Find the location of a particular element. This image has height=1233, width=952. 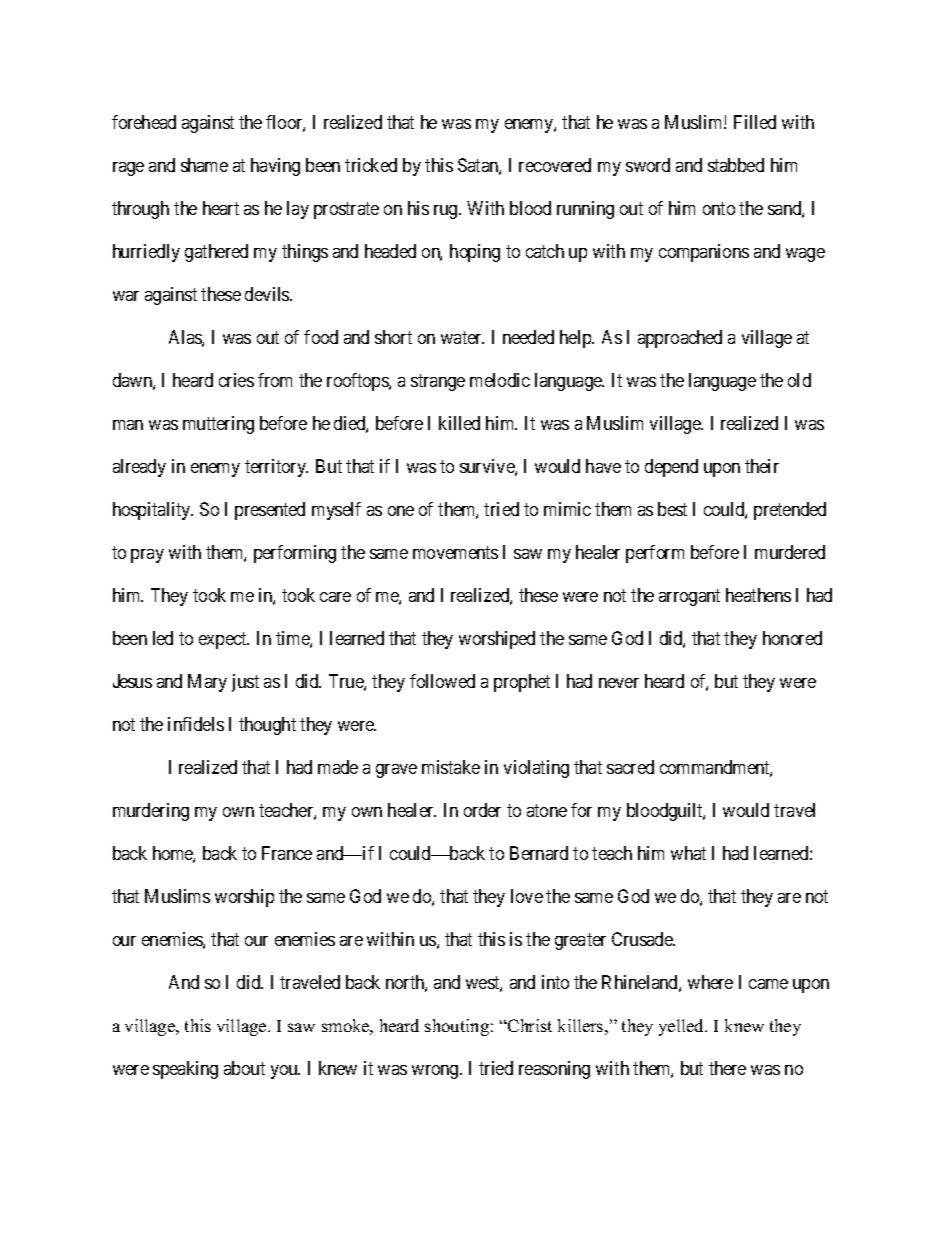

what is located at coordinates (688, 853).
